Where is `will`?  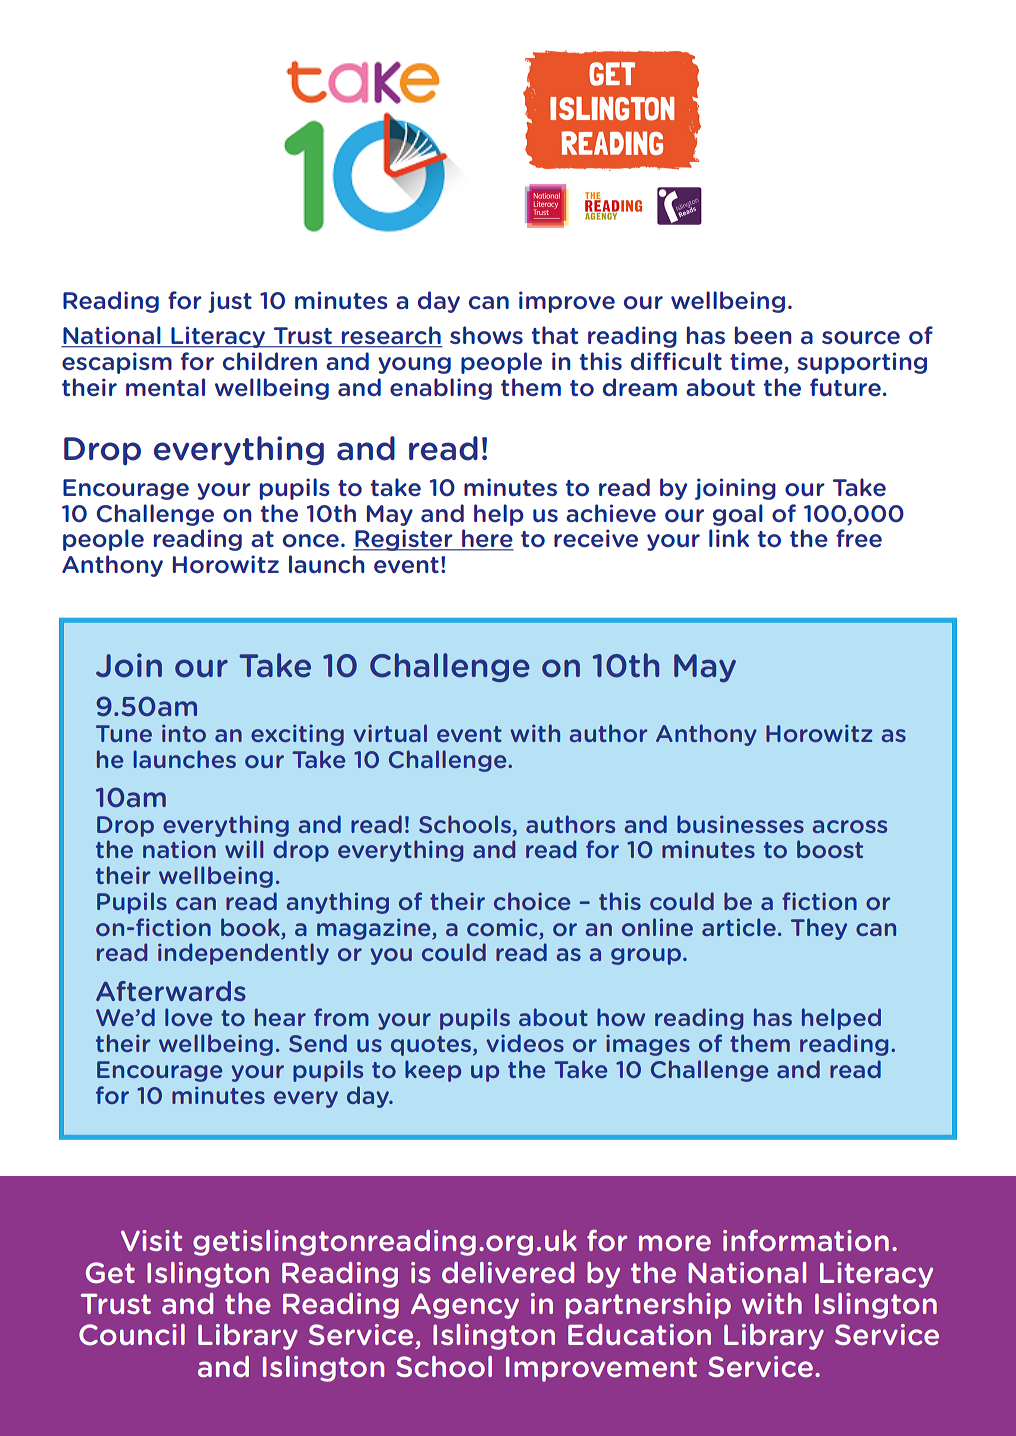 will is located at coordinates (244, 849).
